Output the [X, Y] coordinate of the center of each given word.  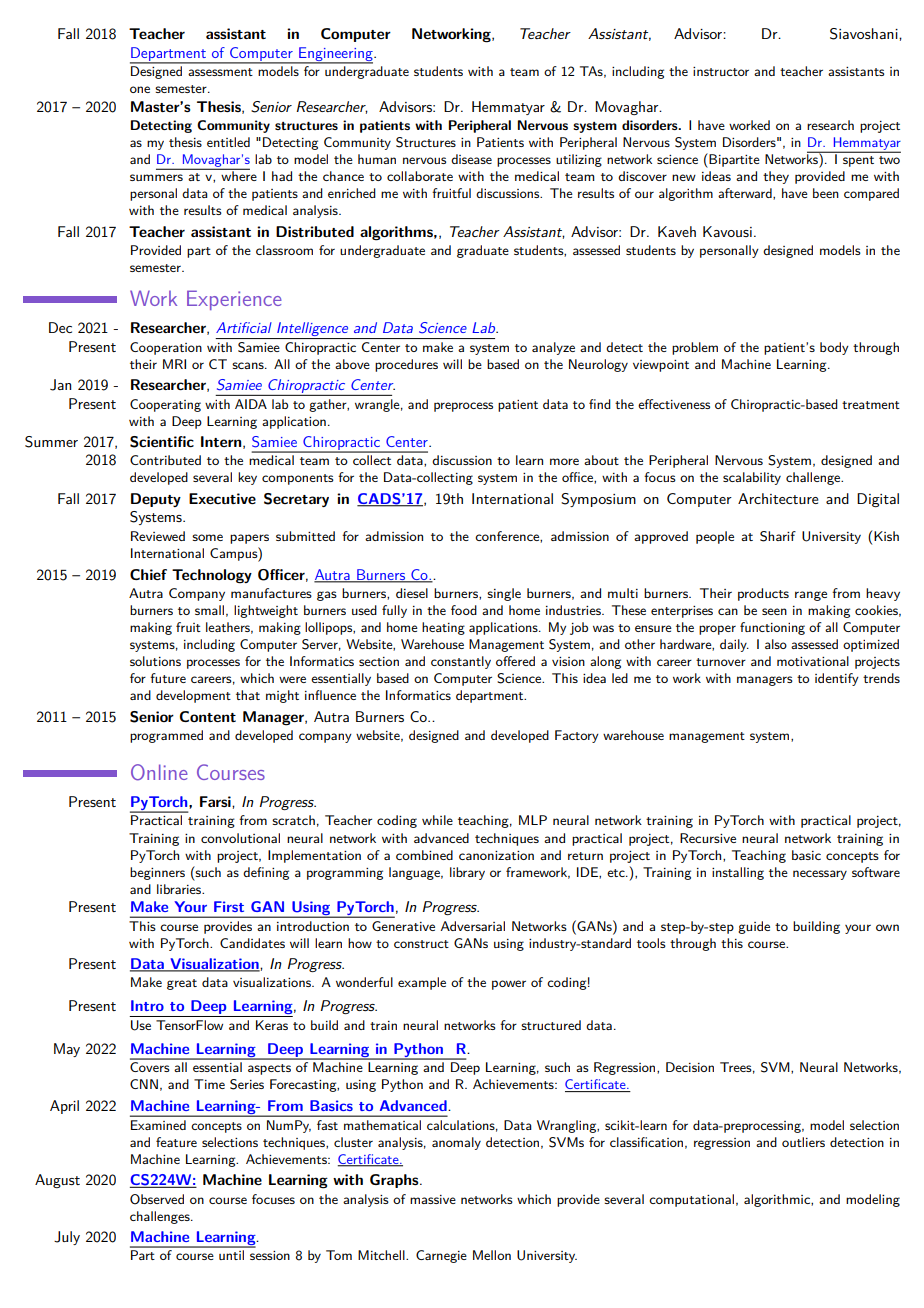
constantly [461, 662]
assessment [220, 72]
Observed [157, 1199]
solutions [155, 661]
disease [471, 159]
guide [754, 927]
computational [691, 1200]
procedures [406, 365]
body [834, 348]
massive [433, 1199]
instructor [721, 71]
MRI [174, 364]
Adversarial [472, 926]
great [182, 984]
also [776, 644]
